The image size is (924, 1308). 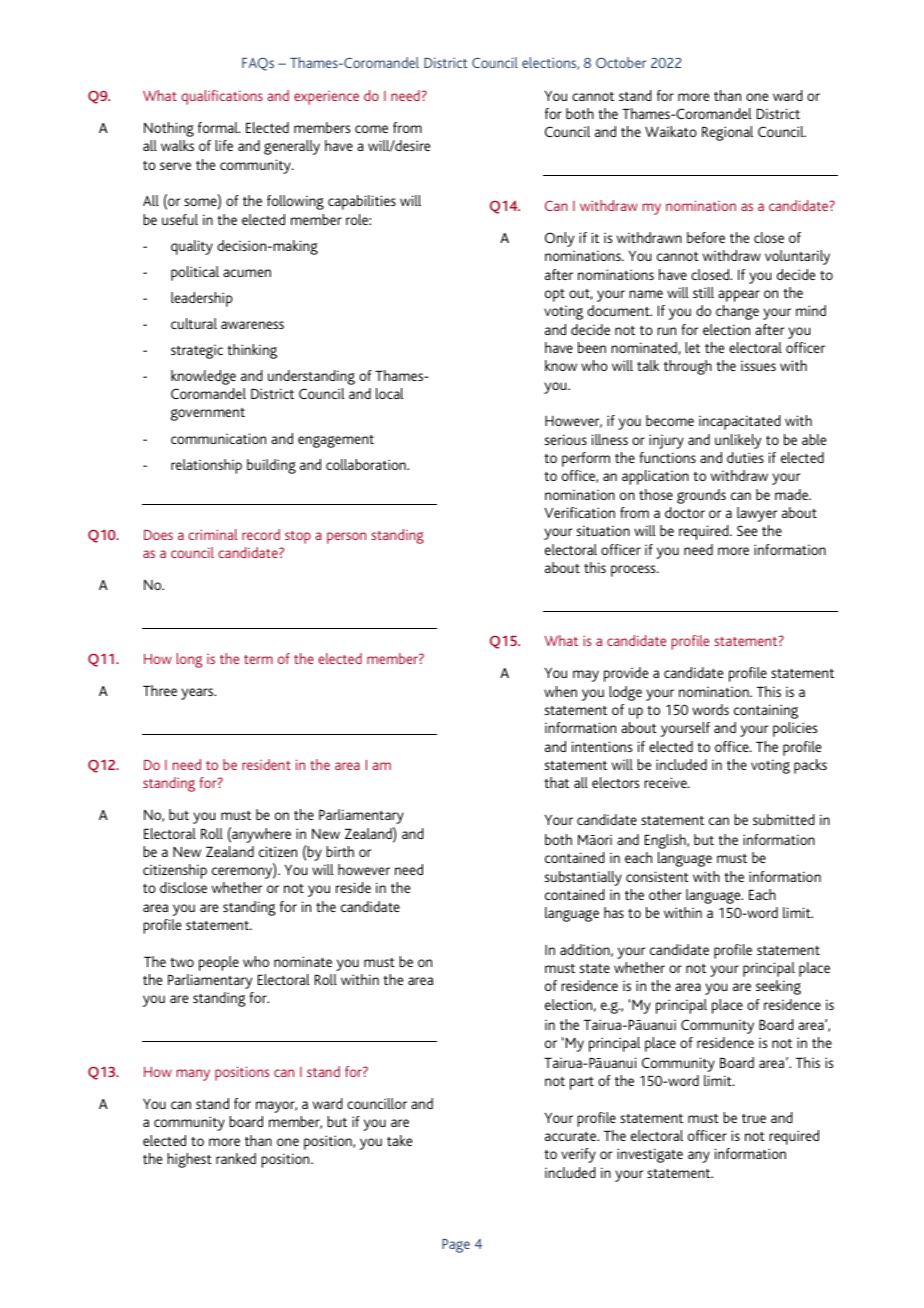 I want to click on when, so click(x=560, y=691).
